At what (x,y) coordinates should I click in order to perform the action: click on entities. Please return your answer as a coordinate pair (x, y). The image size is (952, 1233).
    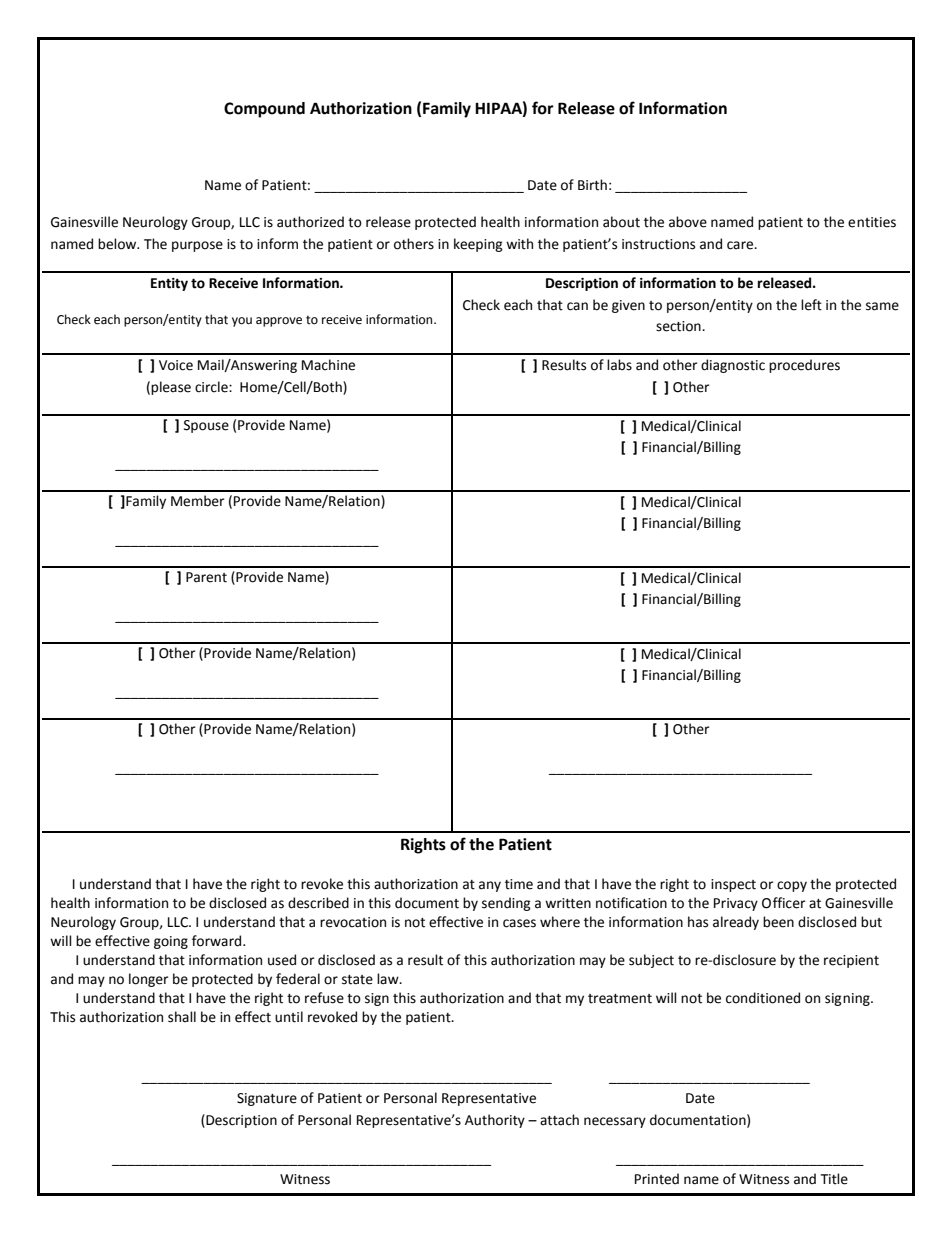
    Looking at the image, I should click on (872, 222).
